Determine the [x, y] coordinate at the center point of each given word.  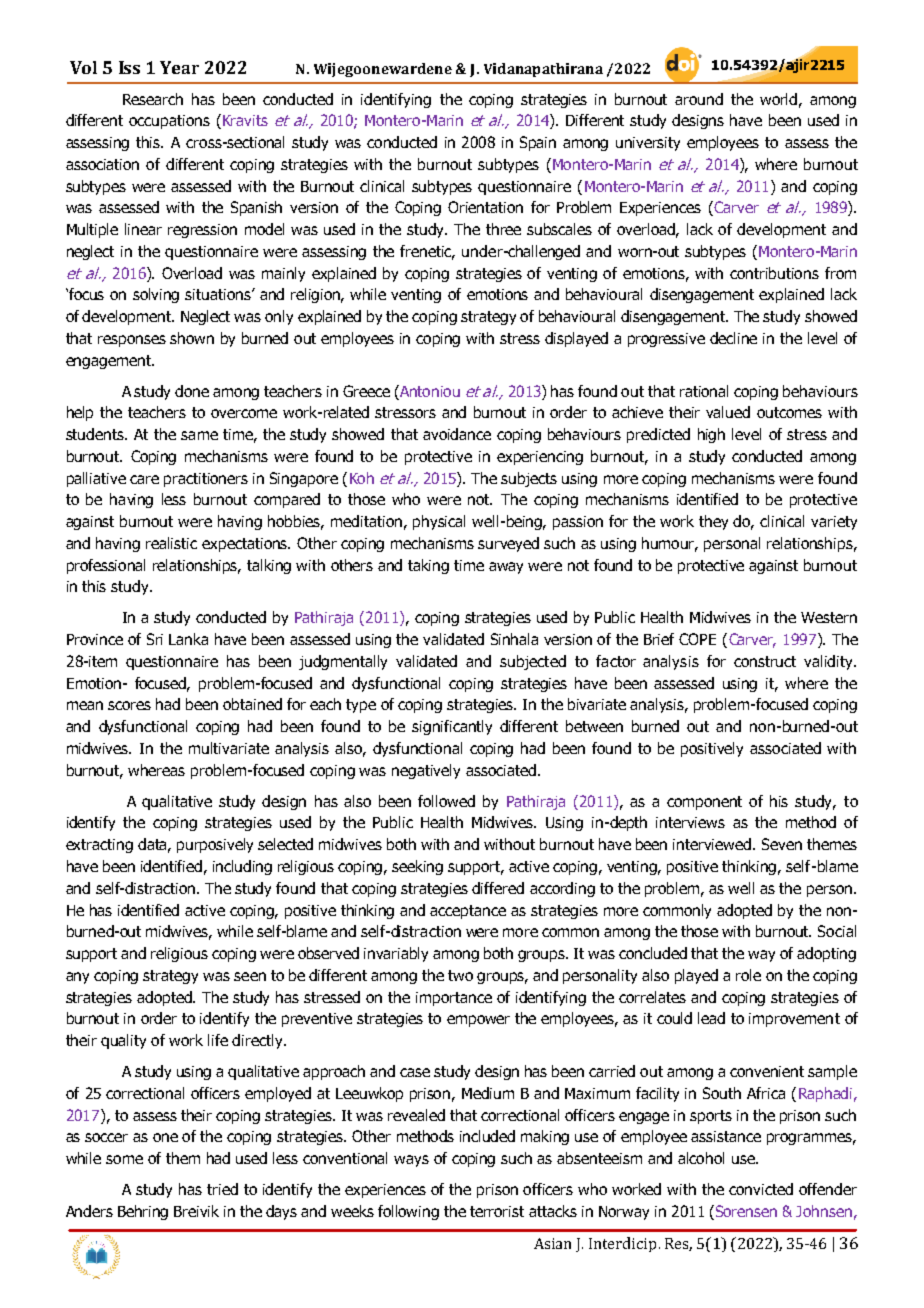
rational [704, 391]
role [748, 975]
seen [250, 976]
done [192, 391]
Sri [155, 639]
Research [153, 99]
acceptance [468, 912]
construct [765, 661]
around [699, 99]
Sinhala [514, 639]
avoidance [457, 434]
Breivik [196, 1211]
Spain [538, 143]
